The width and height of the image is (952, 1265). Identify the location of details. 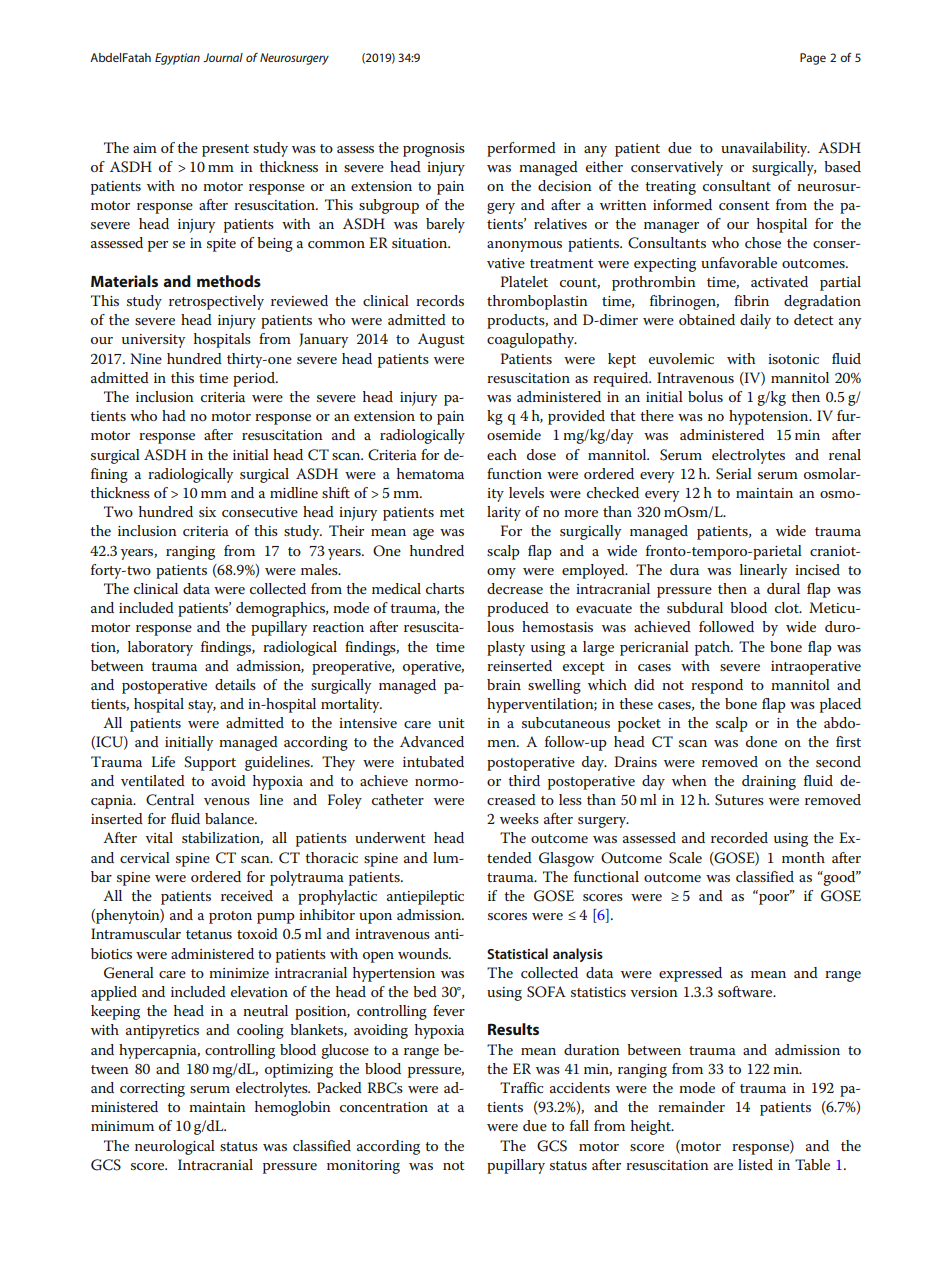
(235, 684).
